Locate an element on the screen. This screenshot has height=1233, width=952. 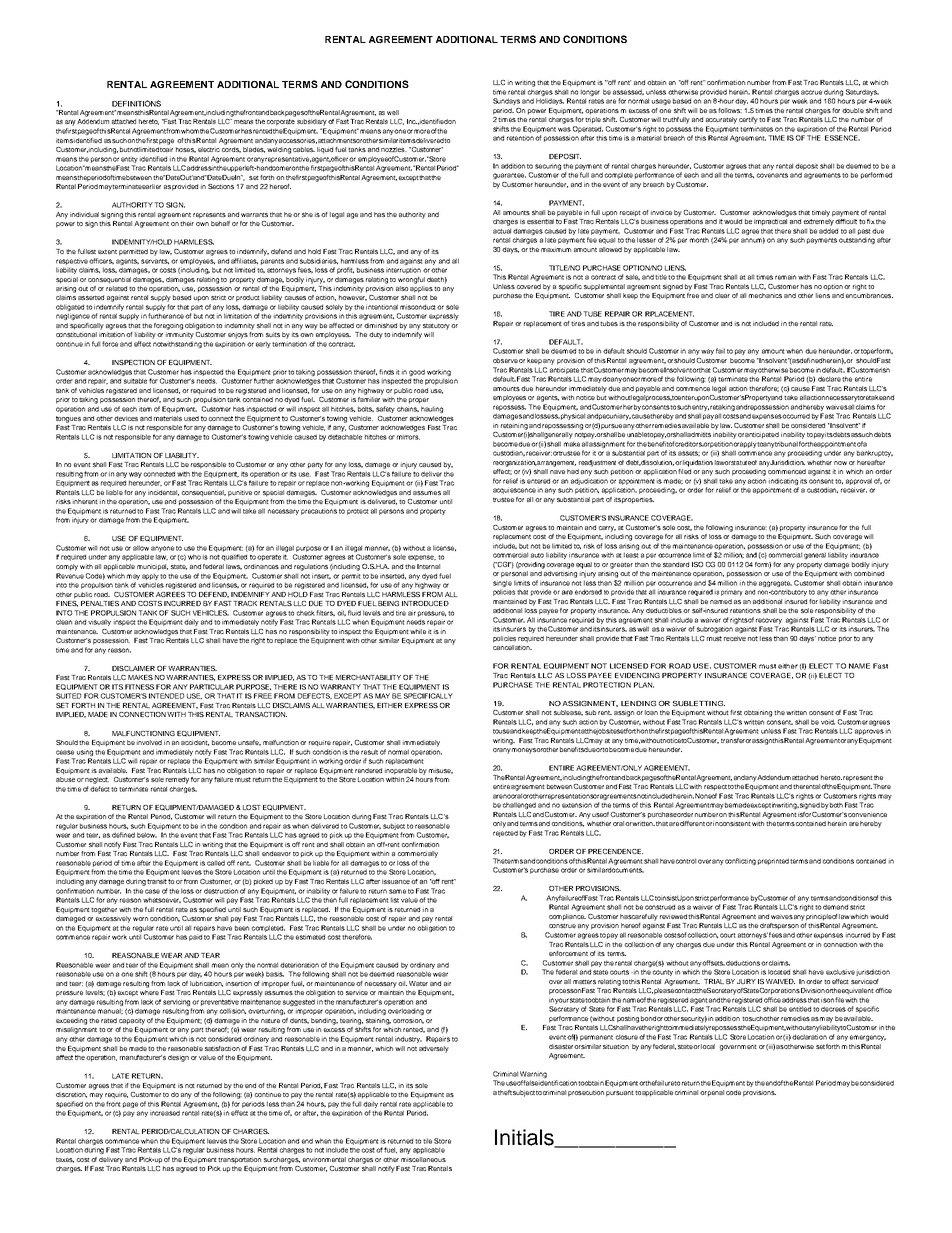
DEFINITIONS is located at coordinates (136, 103).
